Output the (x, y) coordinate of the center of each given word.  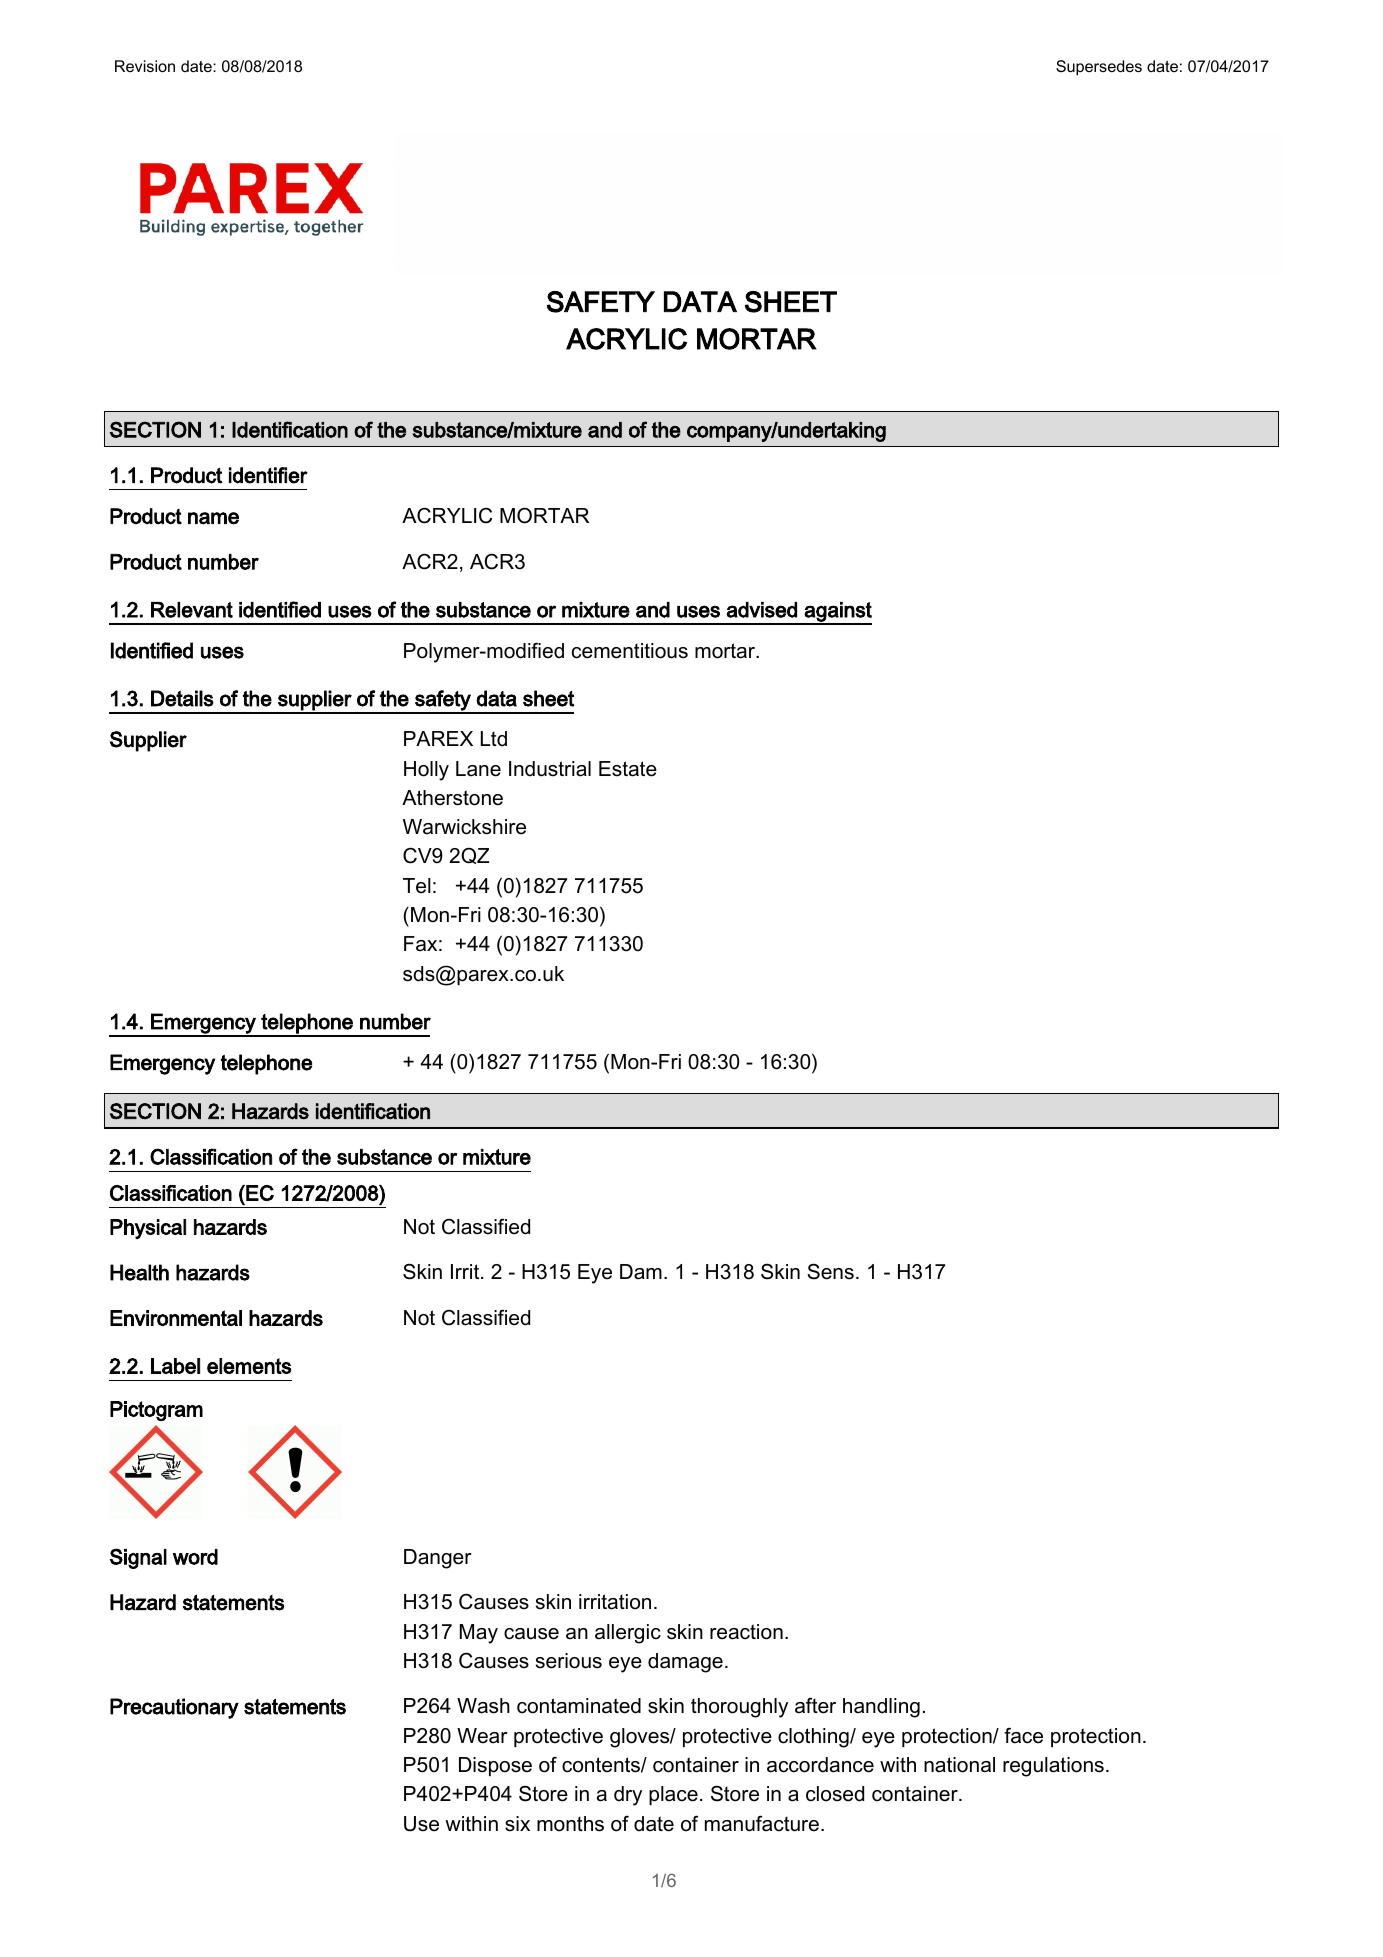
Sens (830, 1271)
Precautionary (174, 1708)
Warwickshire (464, 827)
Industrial (550, 769)
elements (249, 1366)
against (837, 613)
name (213, 518)
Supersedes (1099, 68)
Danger (438, 1559)
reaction (746, 1632)
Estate (628, 769)
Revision (145, 66)
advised (761, 610)
